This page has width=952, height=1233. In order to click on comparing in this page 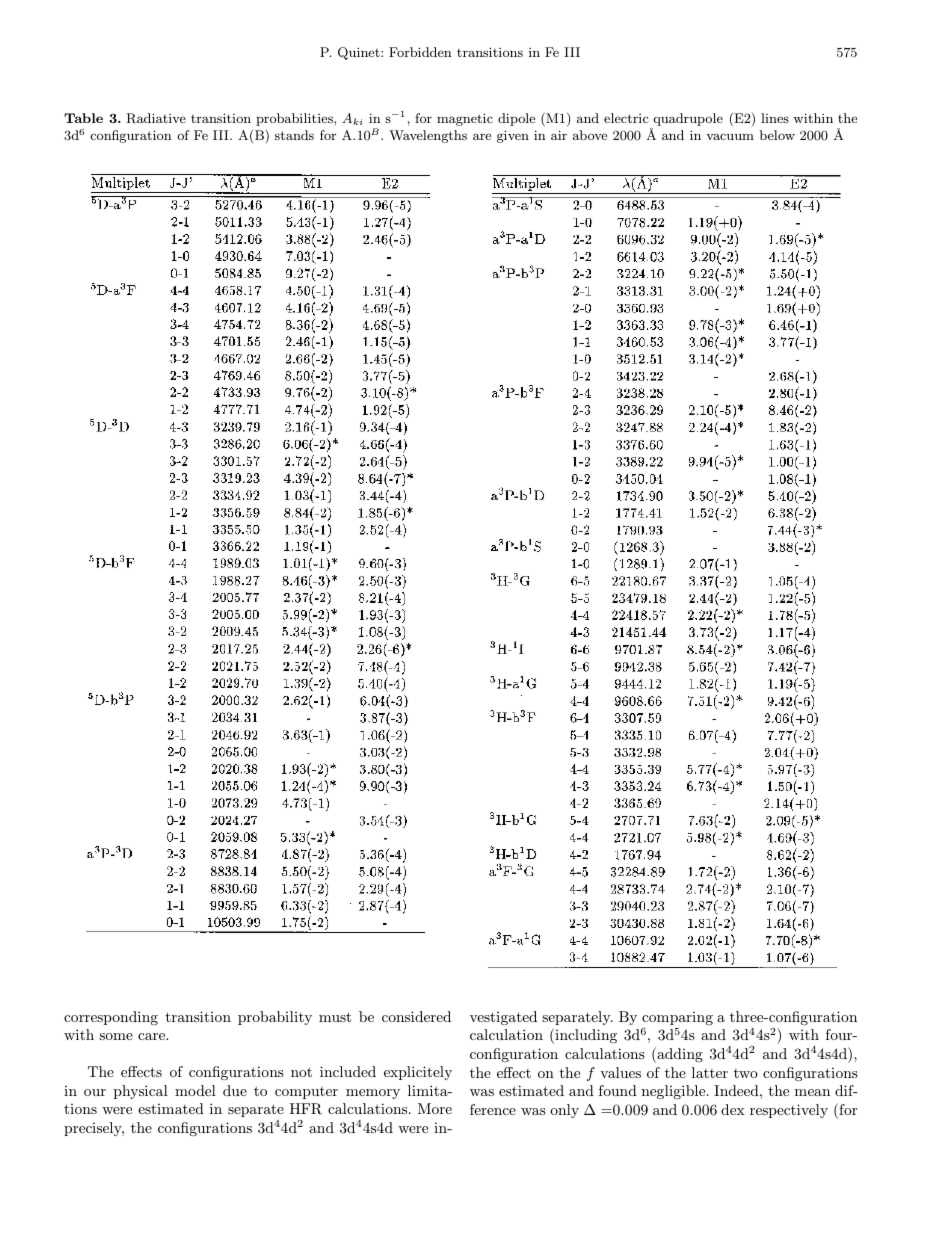, I will do `click(677, 1018)`.
